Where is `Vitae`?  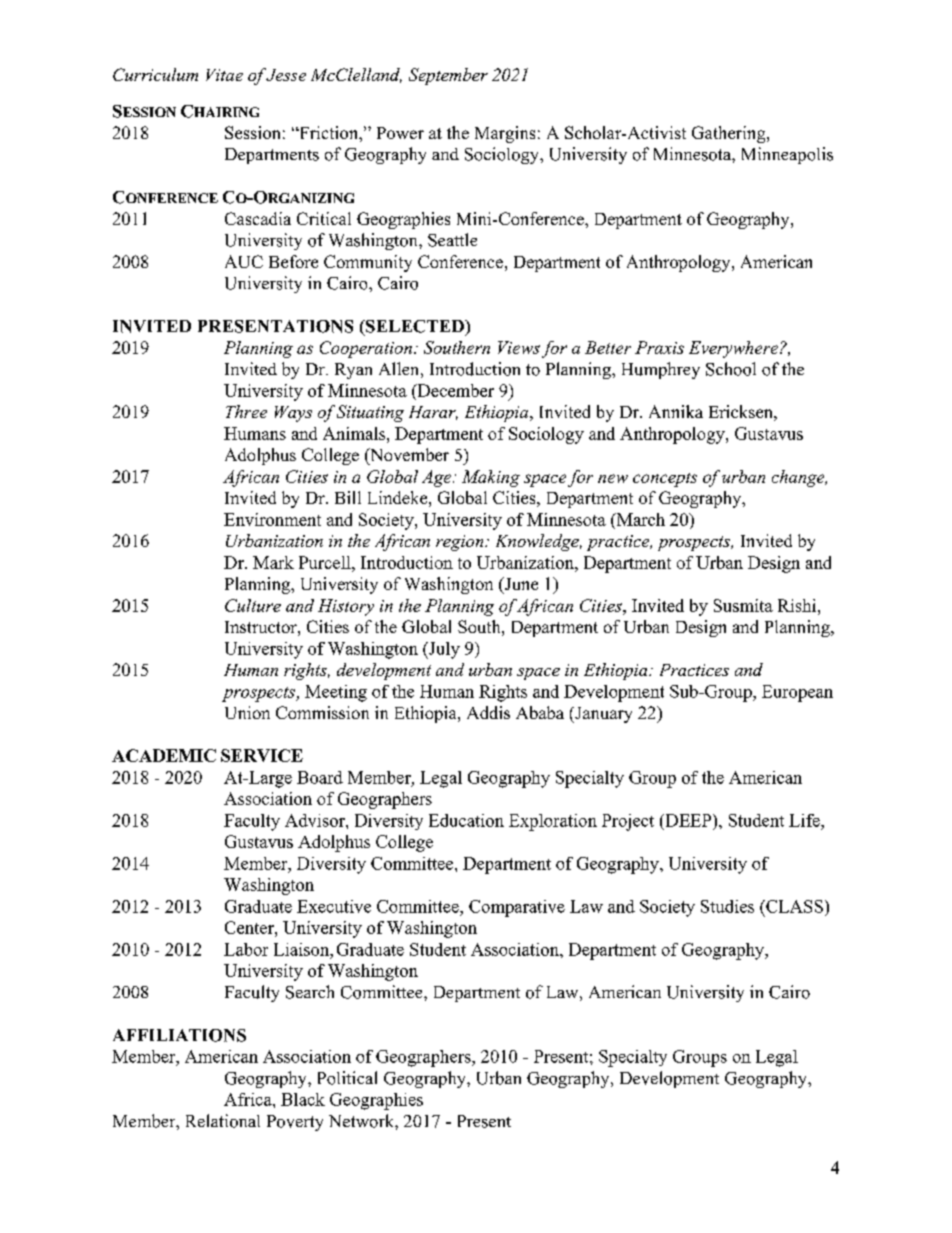 Vitae is located at coordinates (224, 75).
